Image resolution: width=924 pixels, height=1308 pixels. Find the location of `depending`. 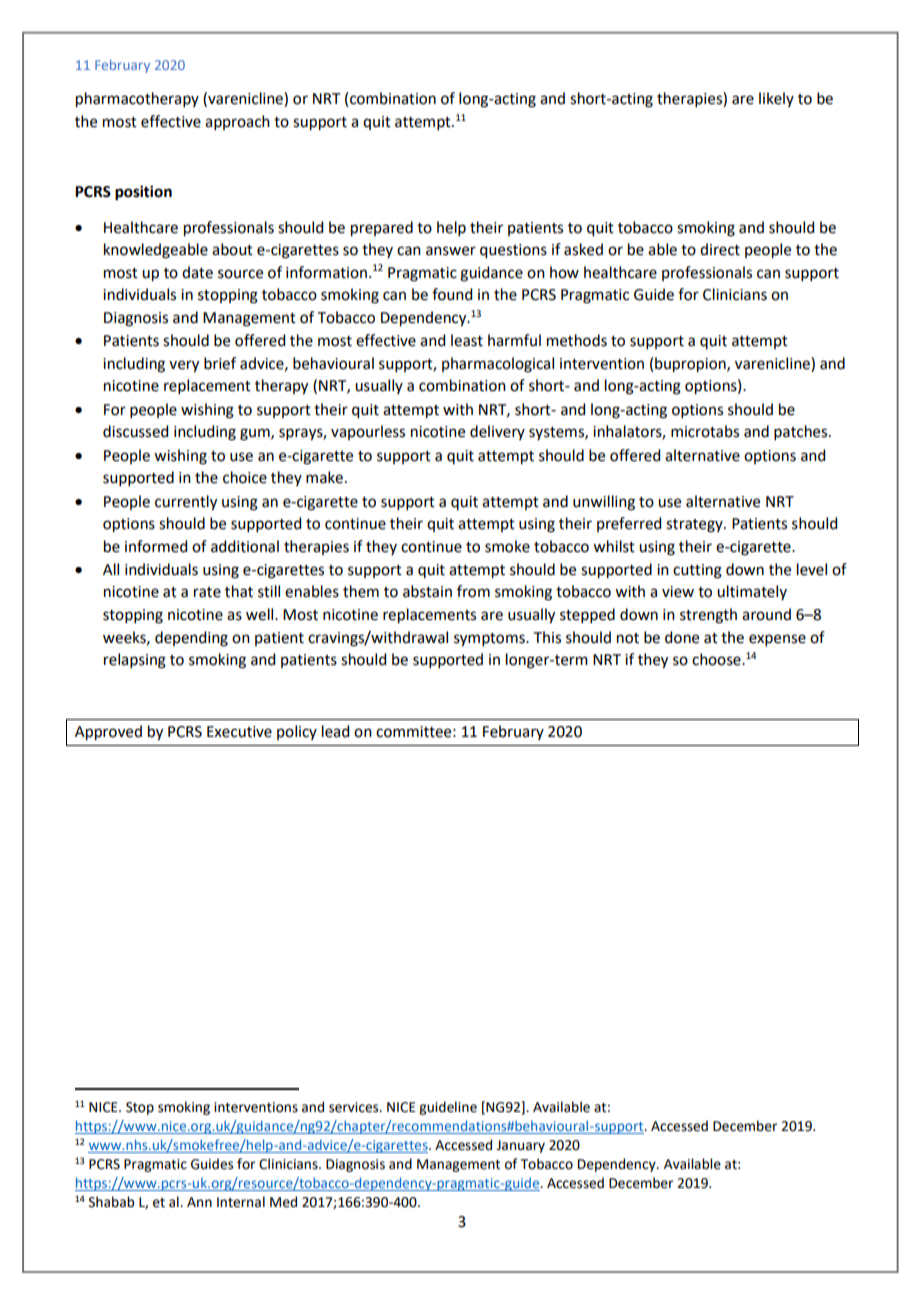

depending is located at coordinates (191, 639).
